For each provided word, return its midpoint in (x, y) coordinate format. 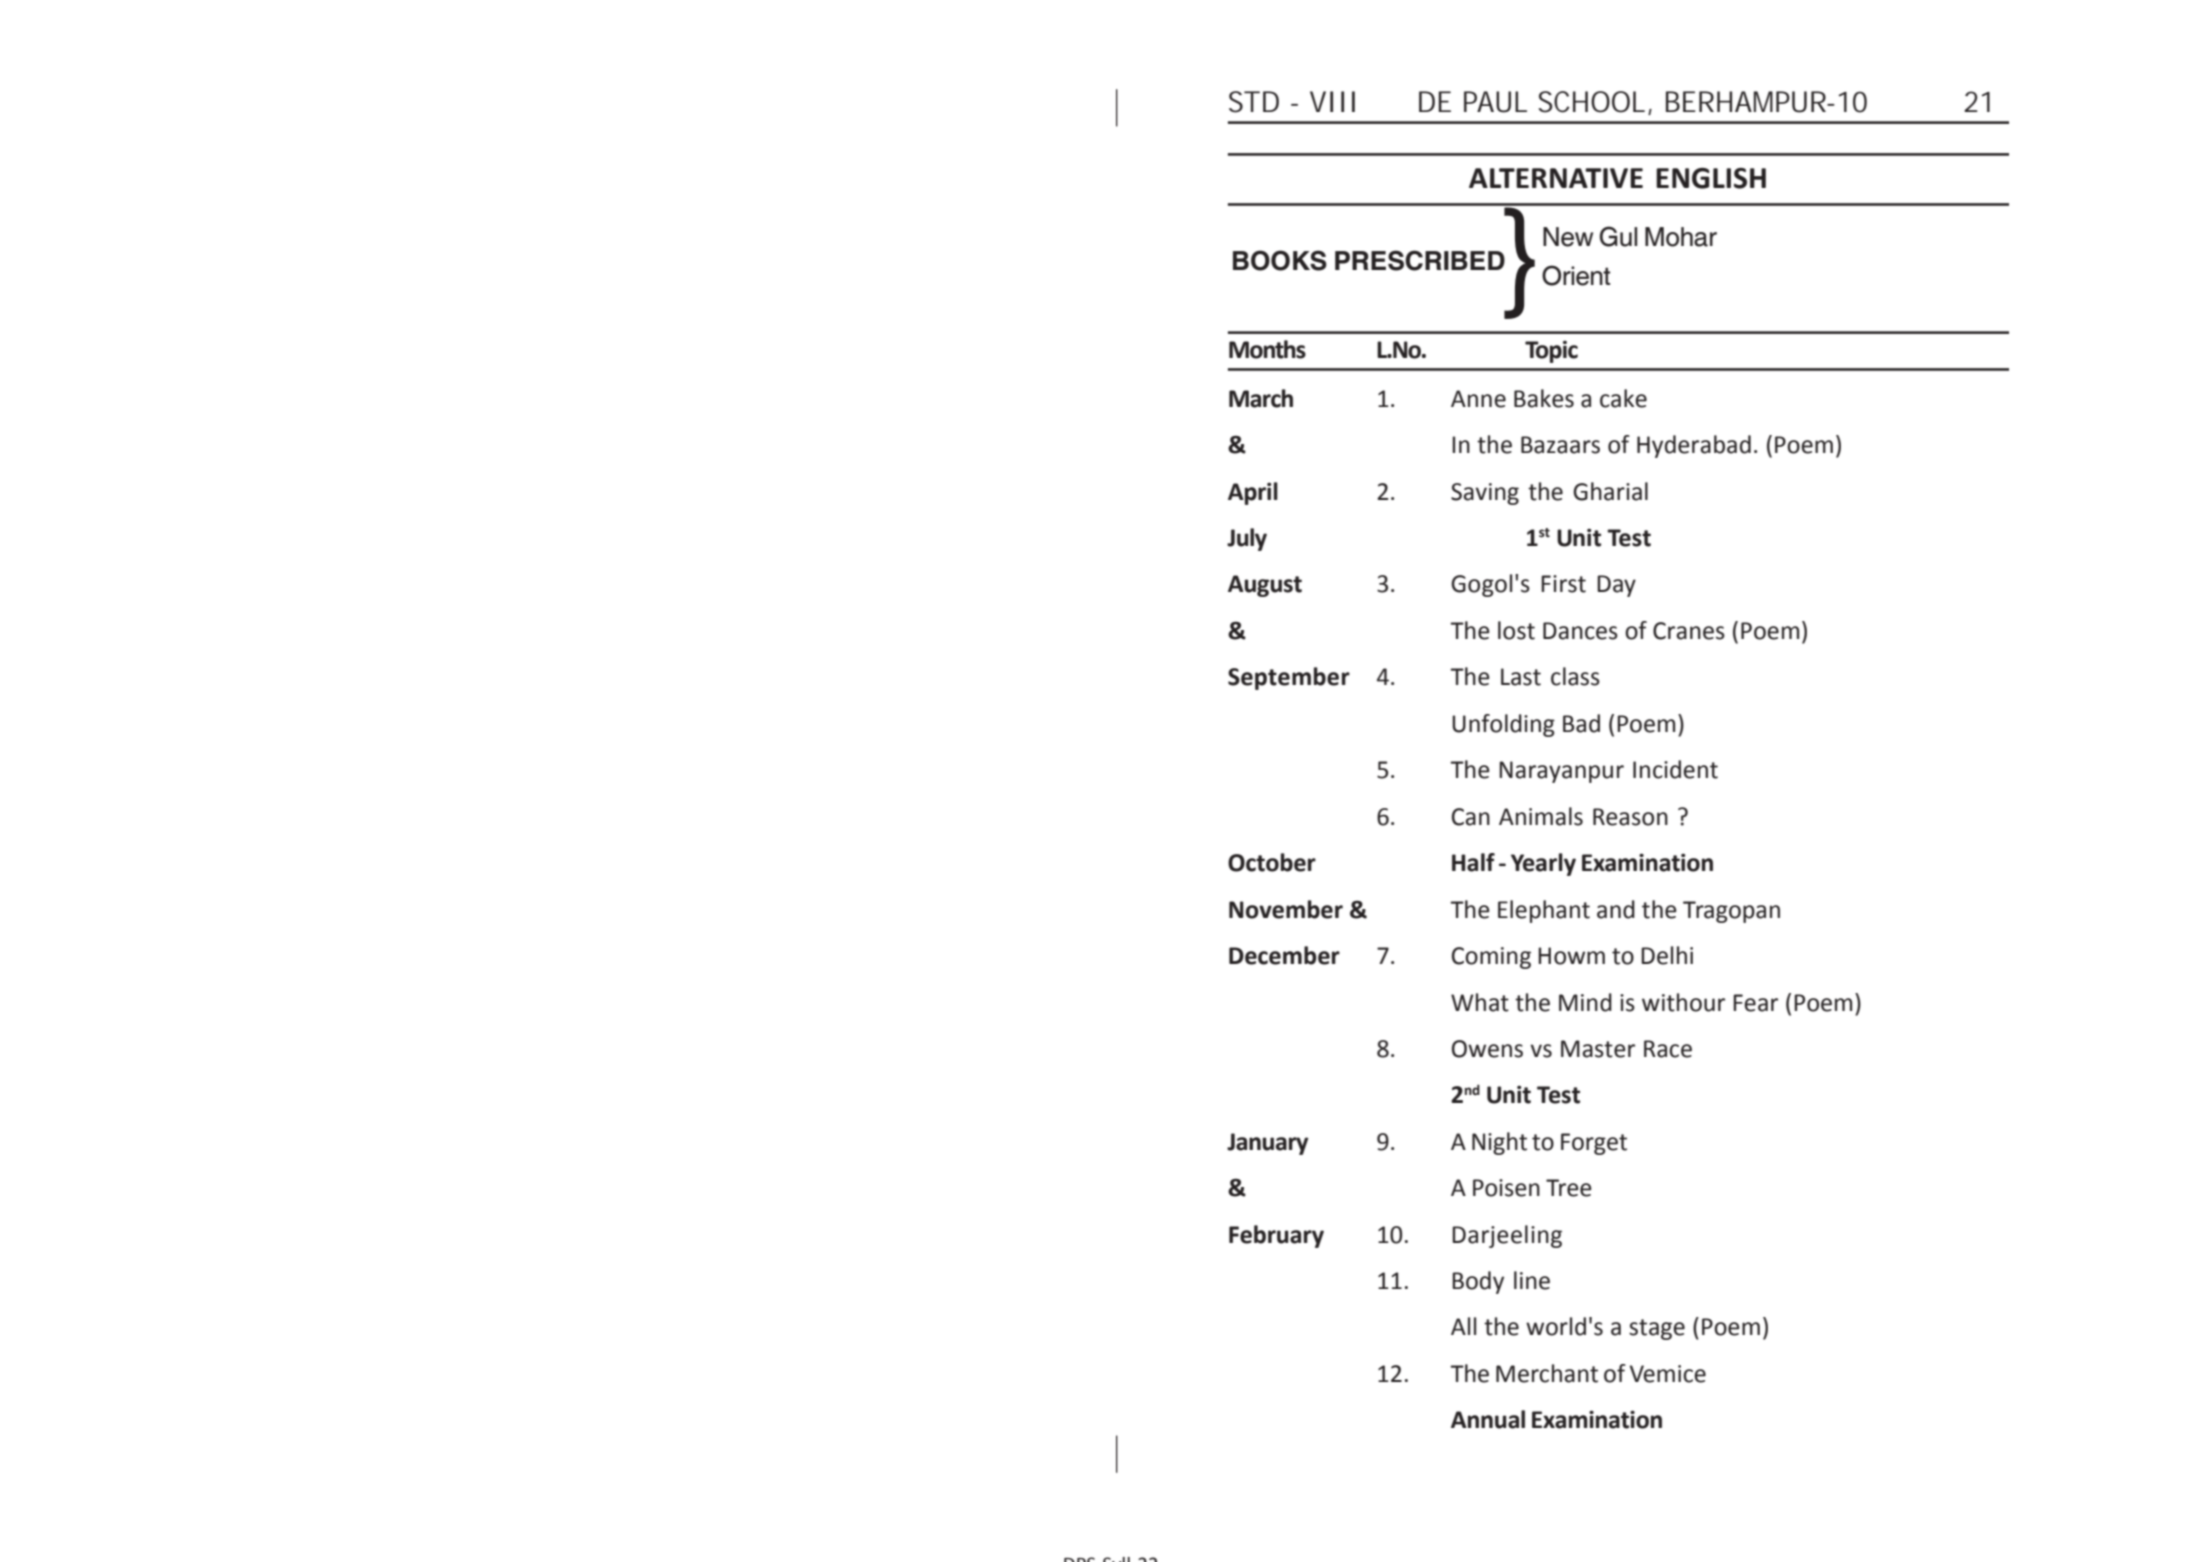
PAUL (1495, 102)
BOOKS (1280, 260)
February (1276, 1236)
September (1289, 678)
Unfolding (1503, 725)
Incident (1675, 769)
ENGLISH (1711, 178)
